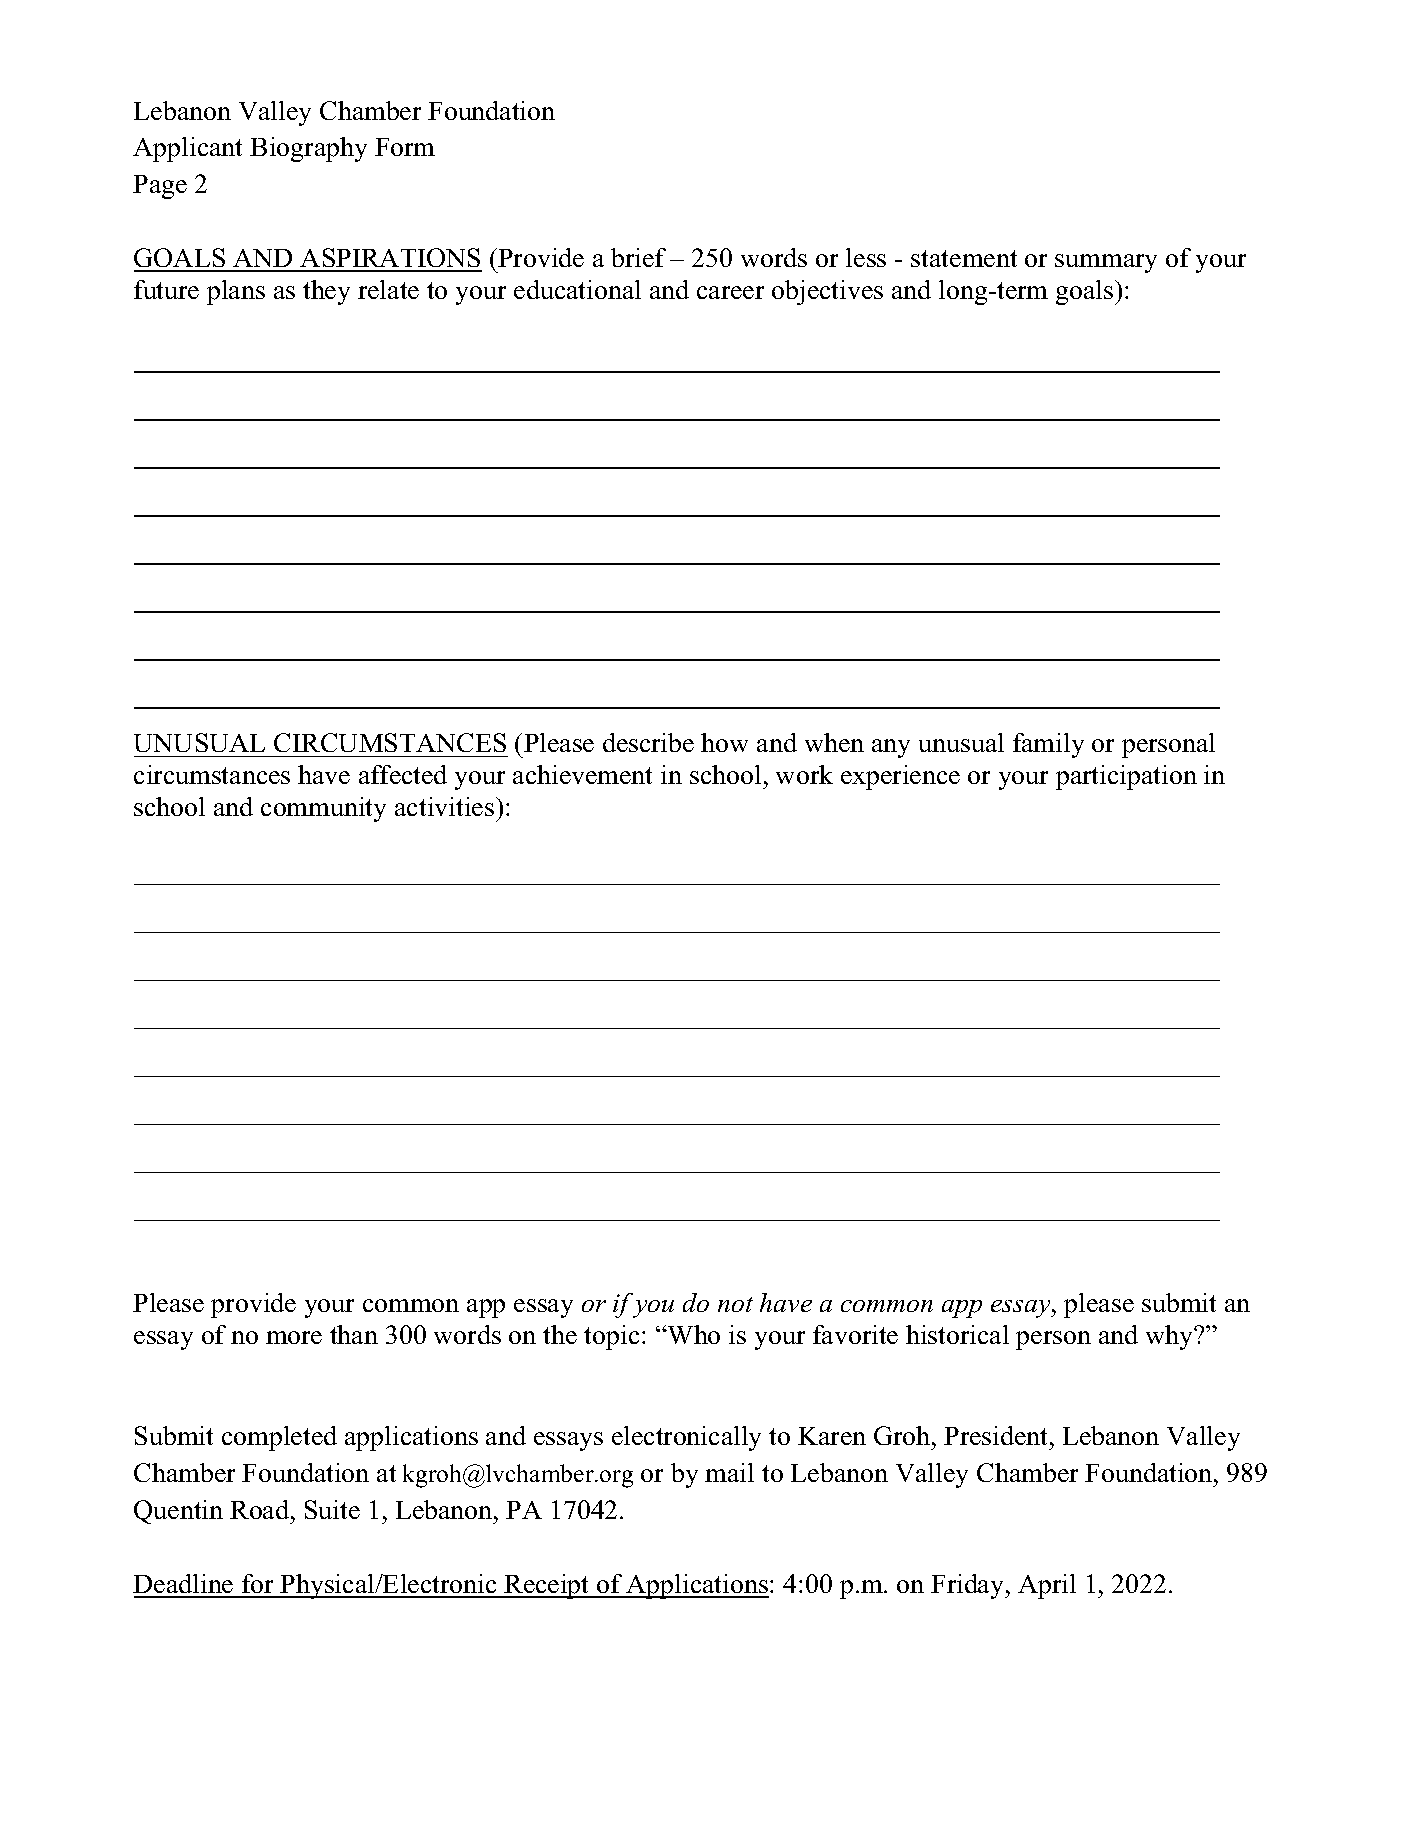  I want to click on Biography, so click(308, 149).
